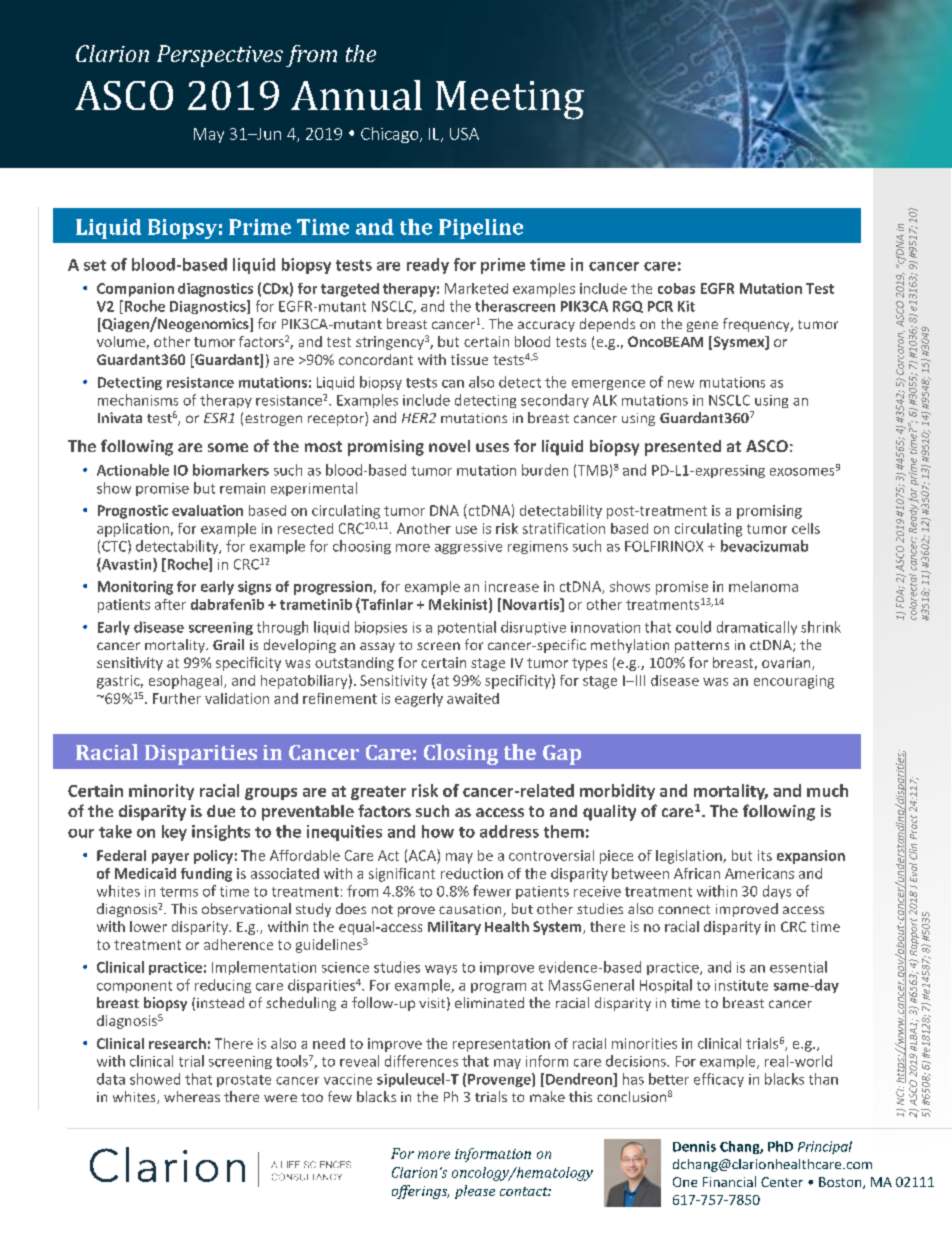 The height and width of the screenshot is (1233, 952). What do you see at coordinates (170, 604) in the screenshot?
I see `after` at bounding box center [170, 604].
